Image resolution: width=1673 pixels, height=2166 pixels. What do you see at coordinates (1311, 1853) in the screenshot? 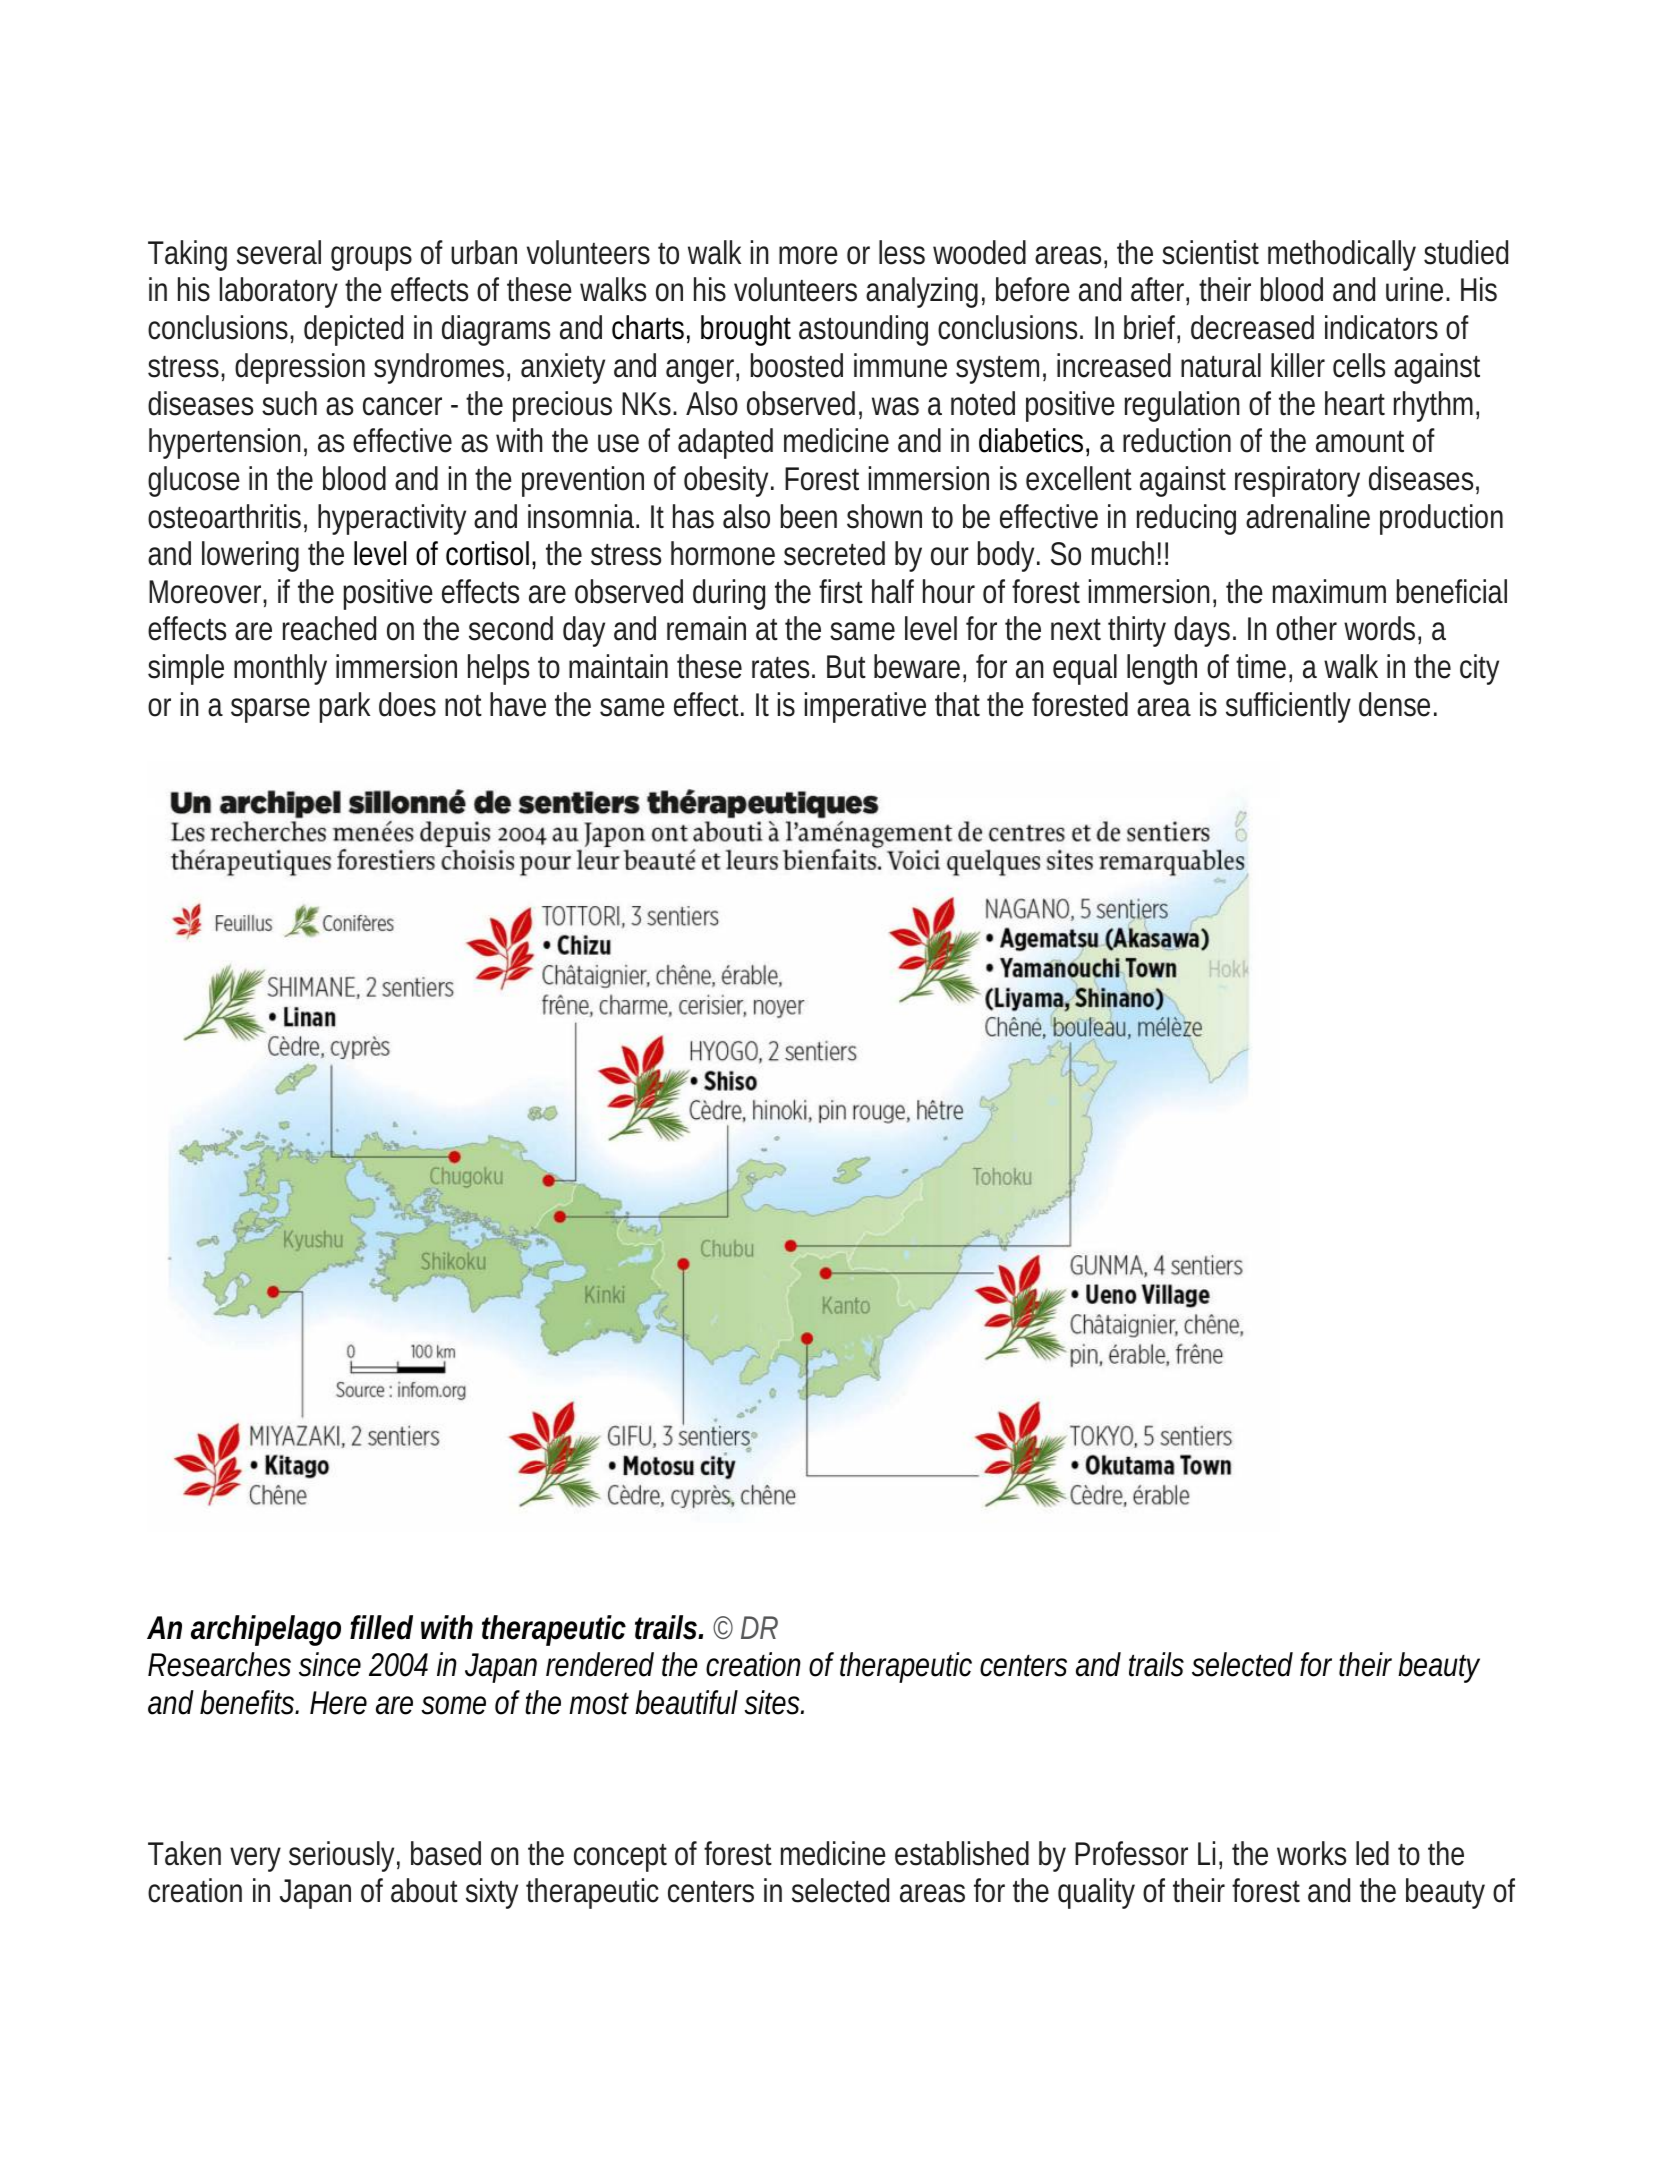
I see `works` at bounding box center [1311, 1853].
